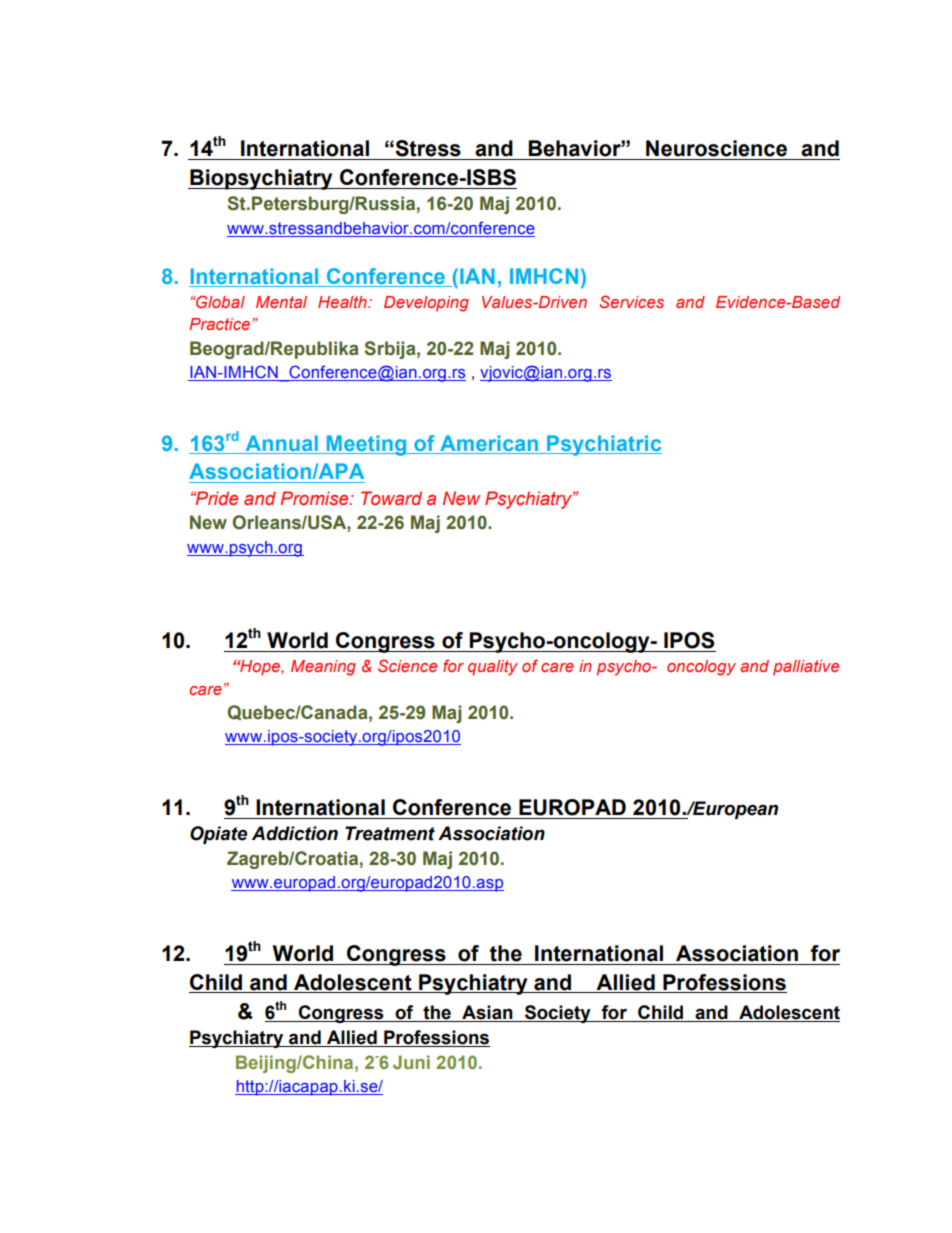  I want to click on Opiate, so click(218, 835).
